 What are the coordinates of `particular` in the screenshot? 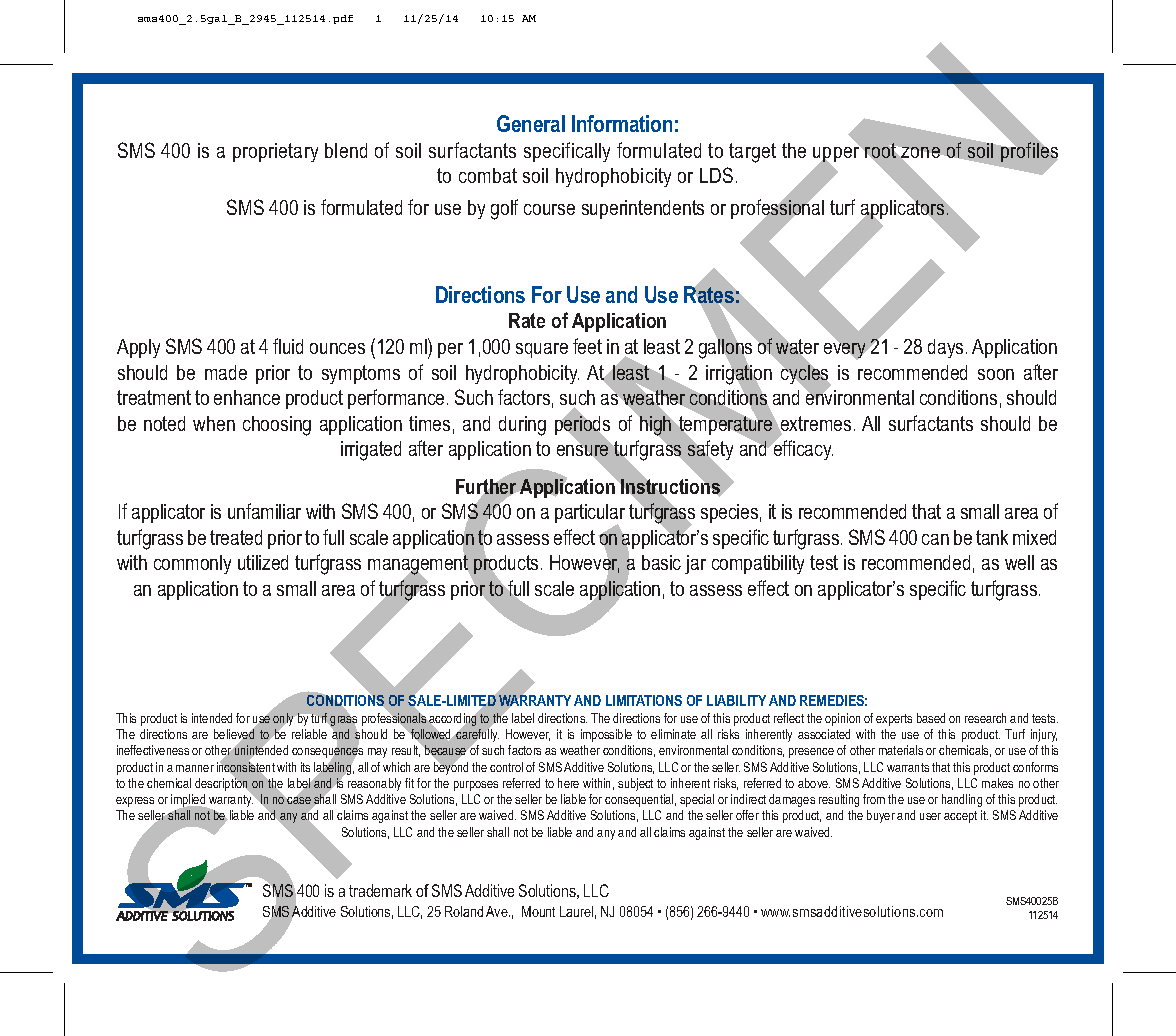 It's located at (590, 515).
